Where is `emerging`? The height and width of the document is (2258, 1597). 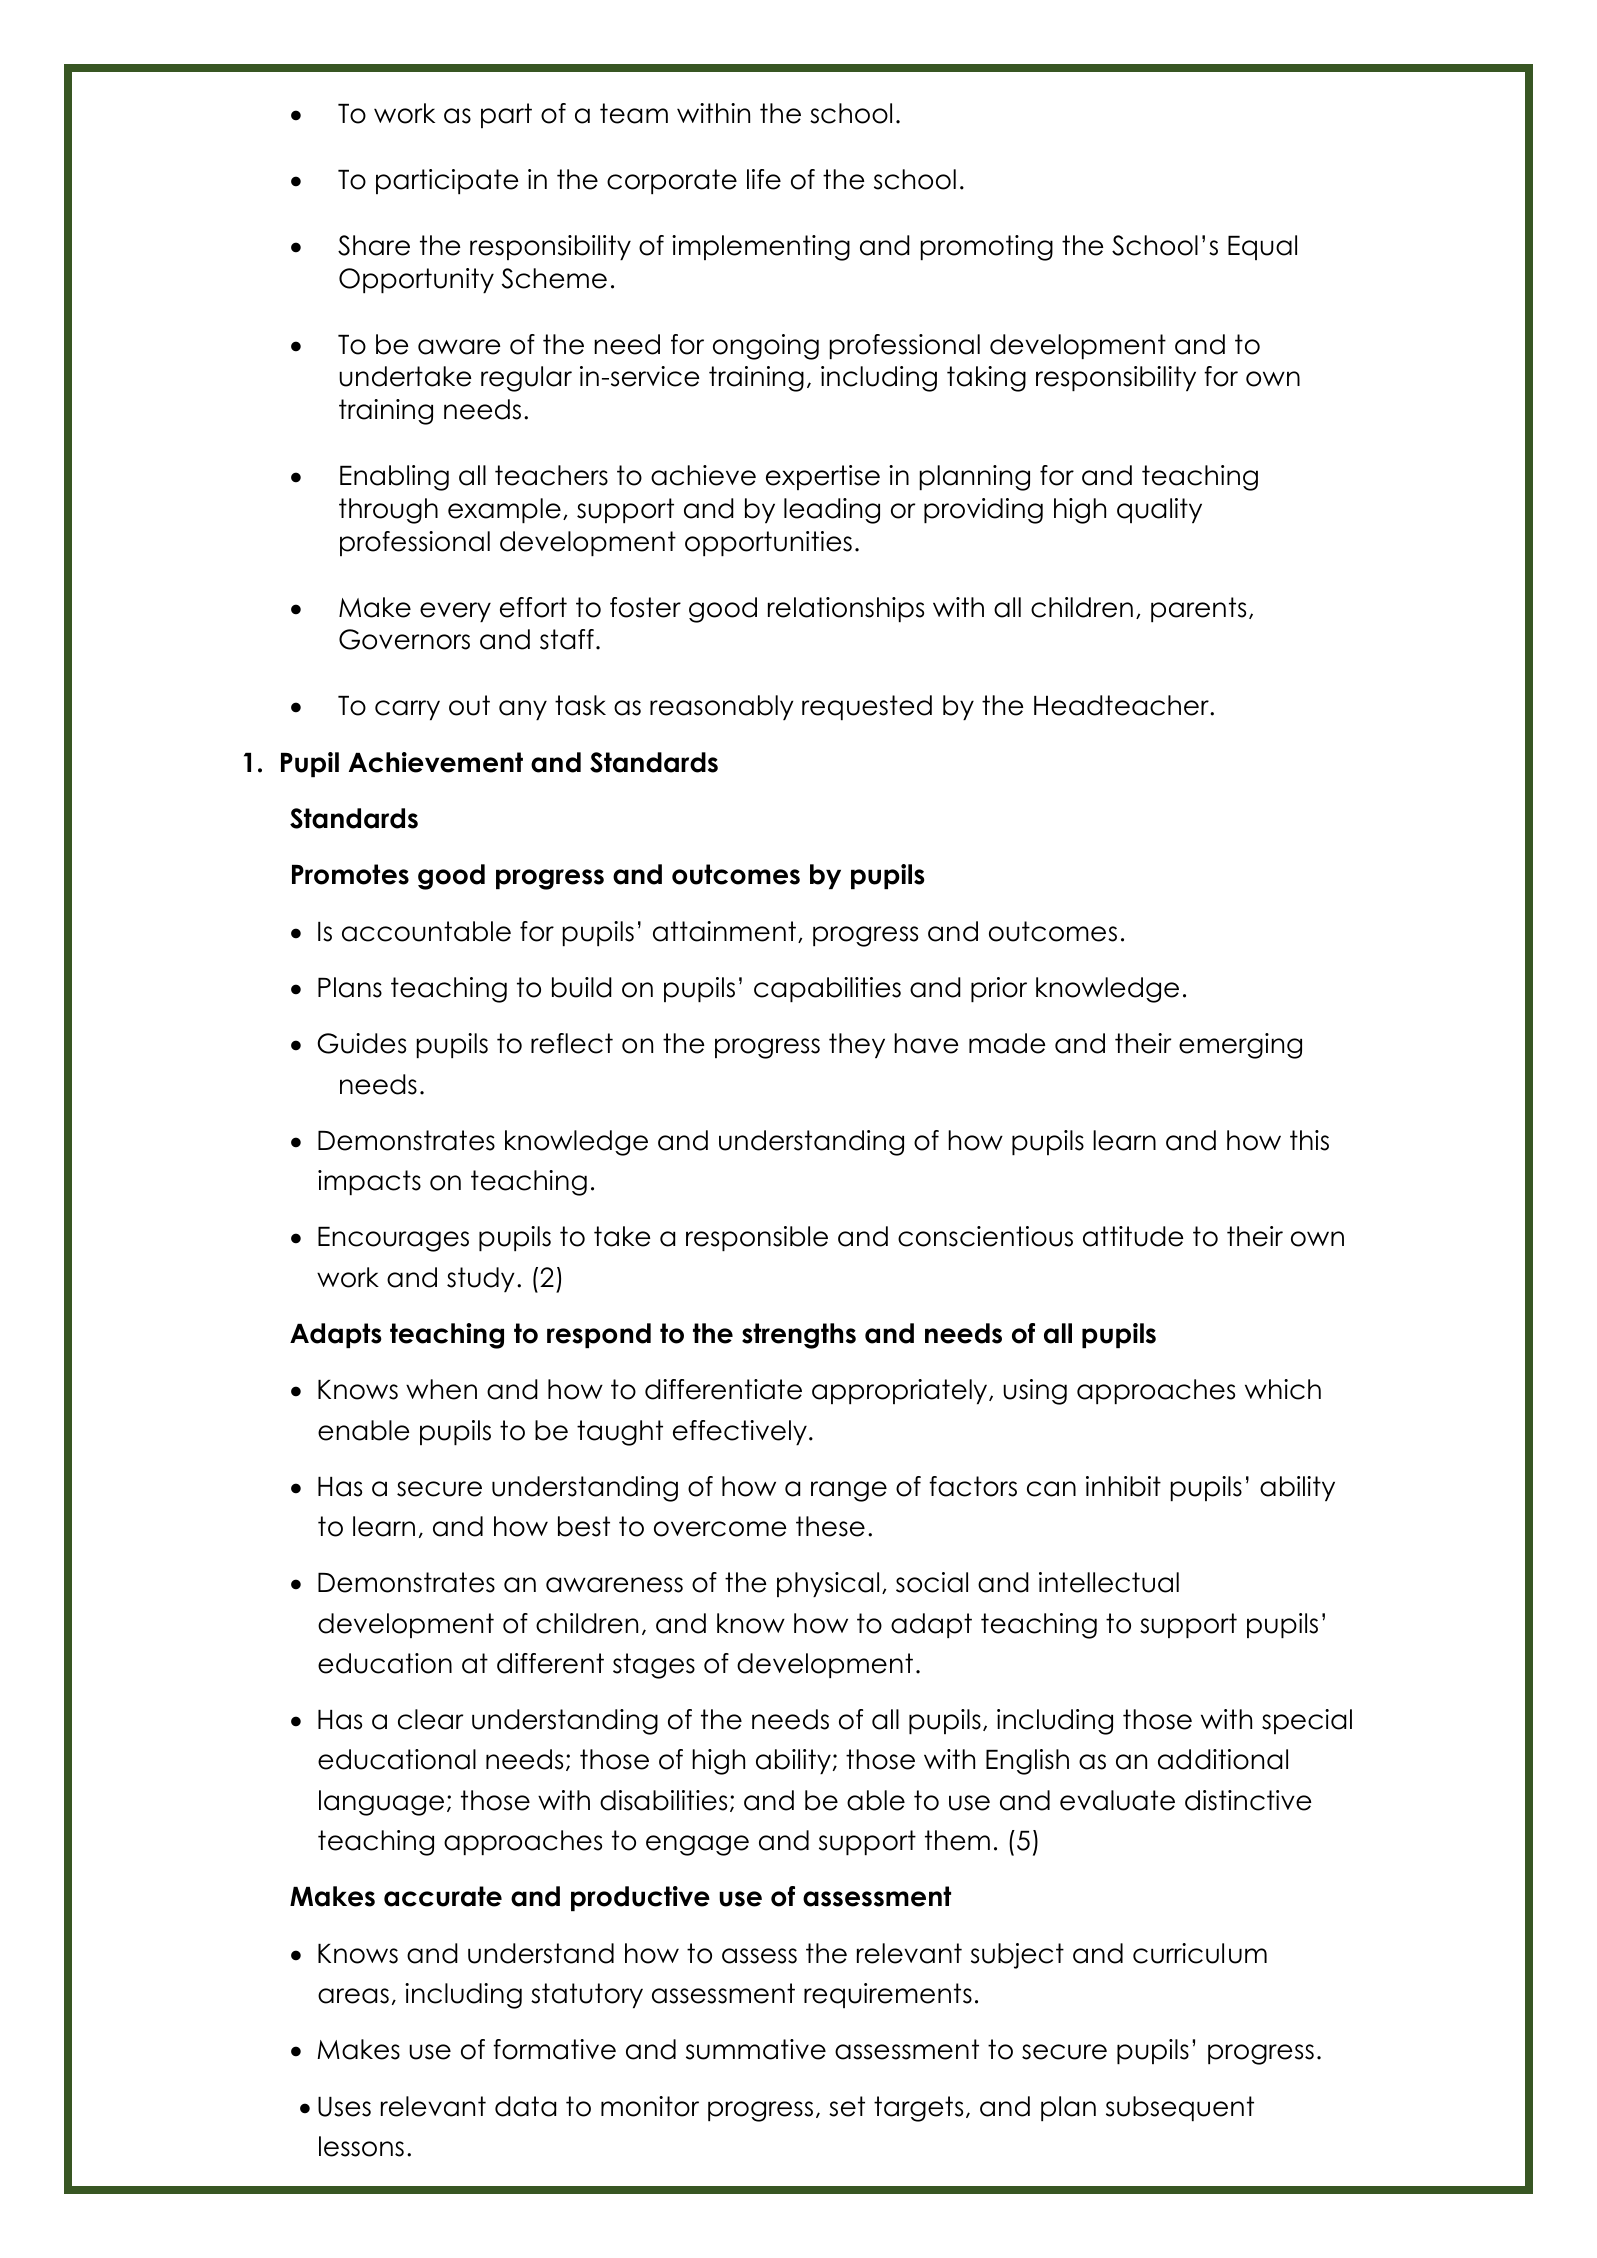
emerging is located at coordinates (1240, 1046).
